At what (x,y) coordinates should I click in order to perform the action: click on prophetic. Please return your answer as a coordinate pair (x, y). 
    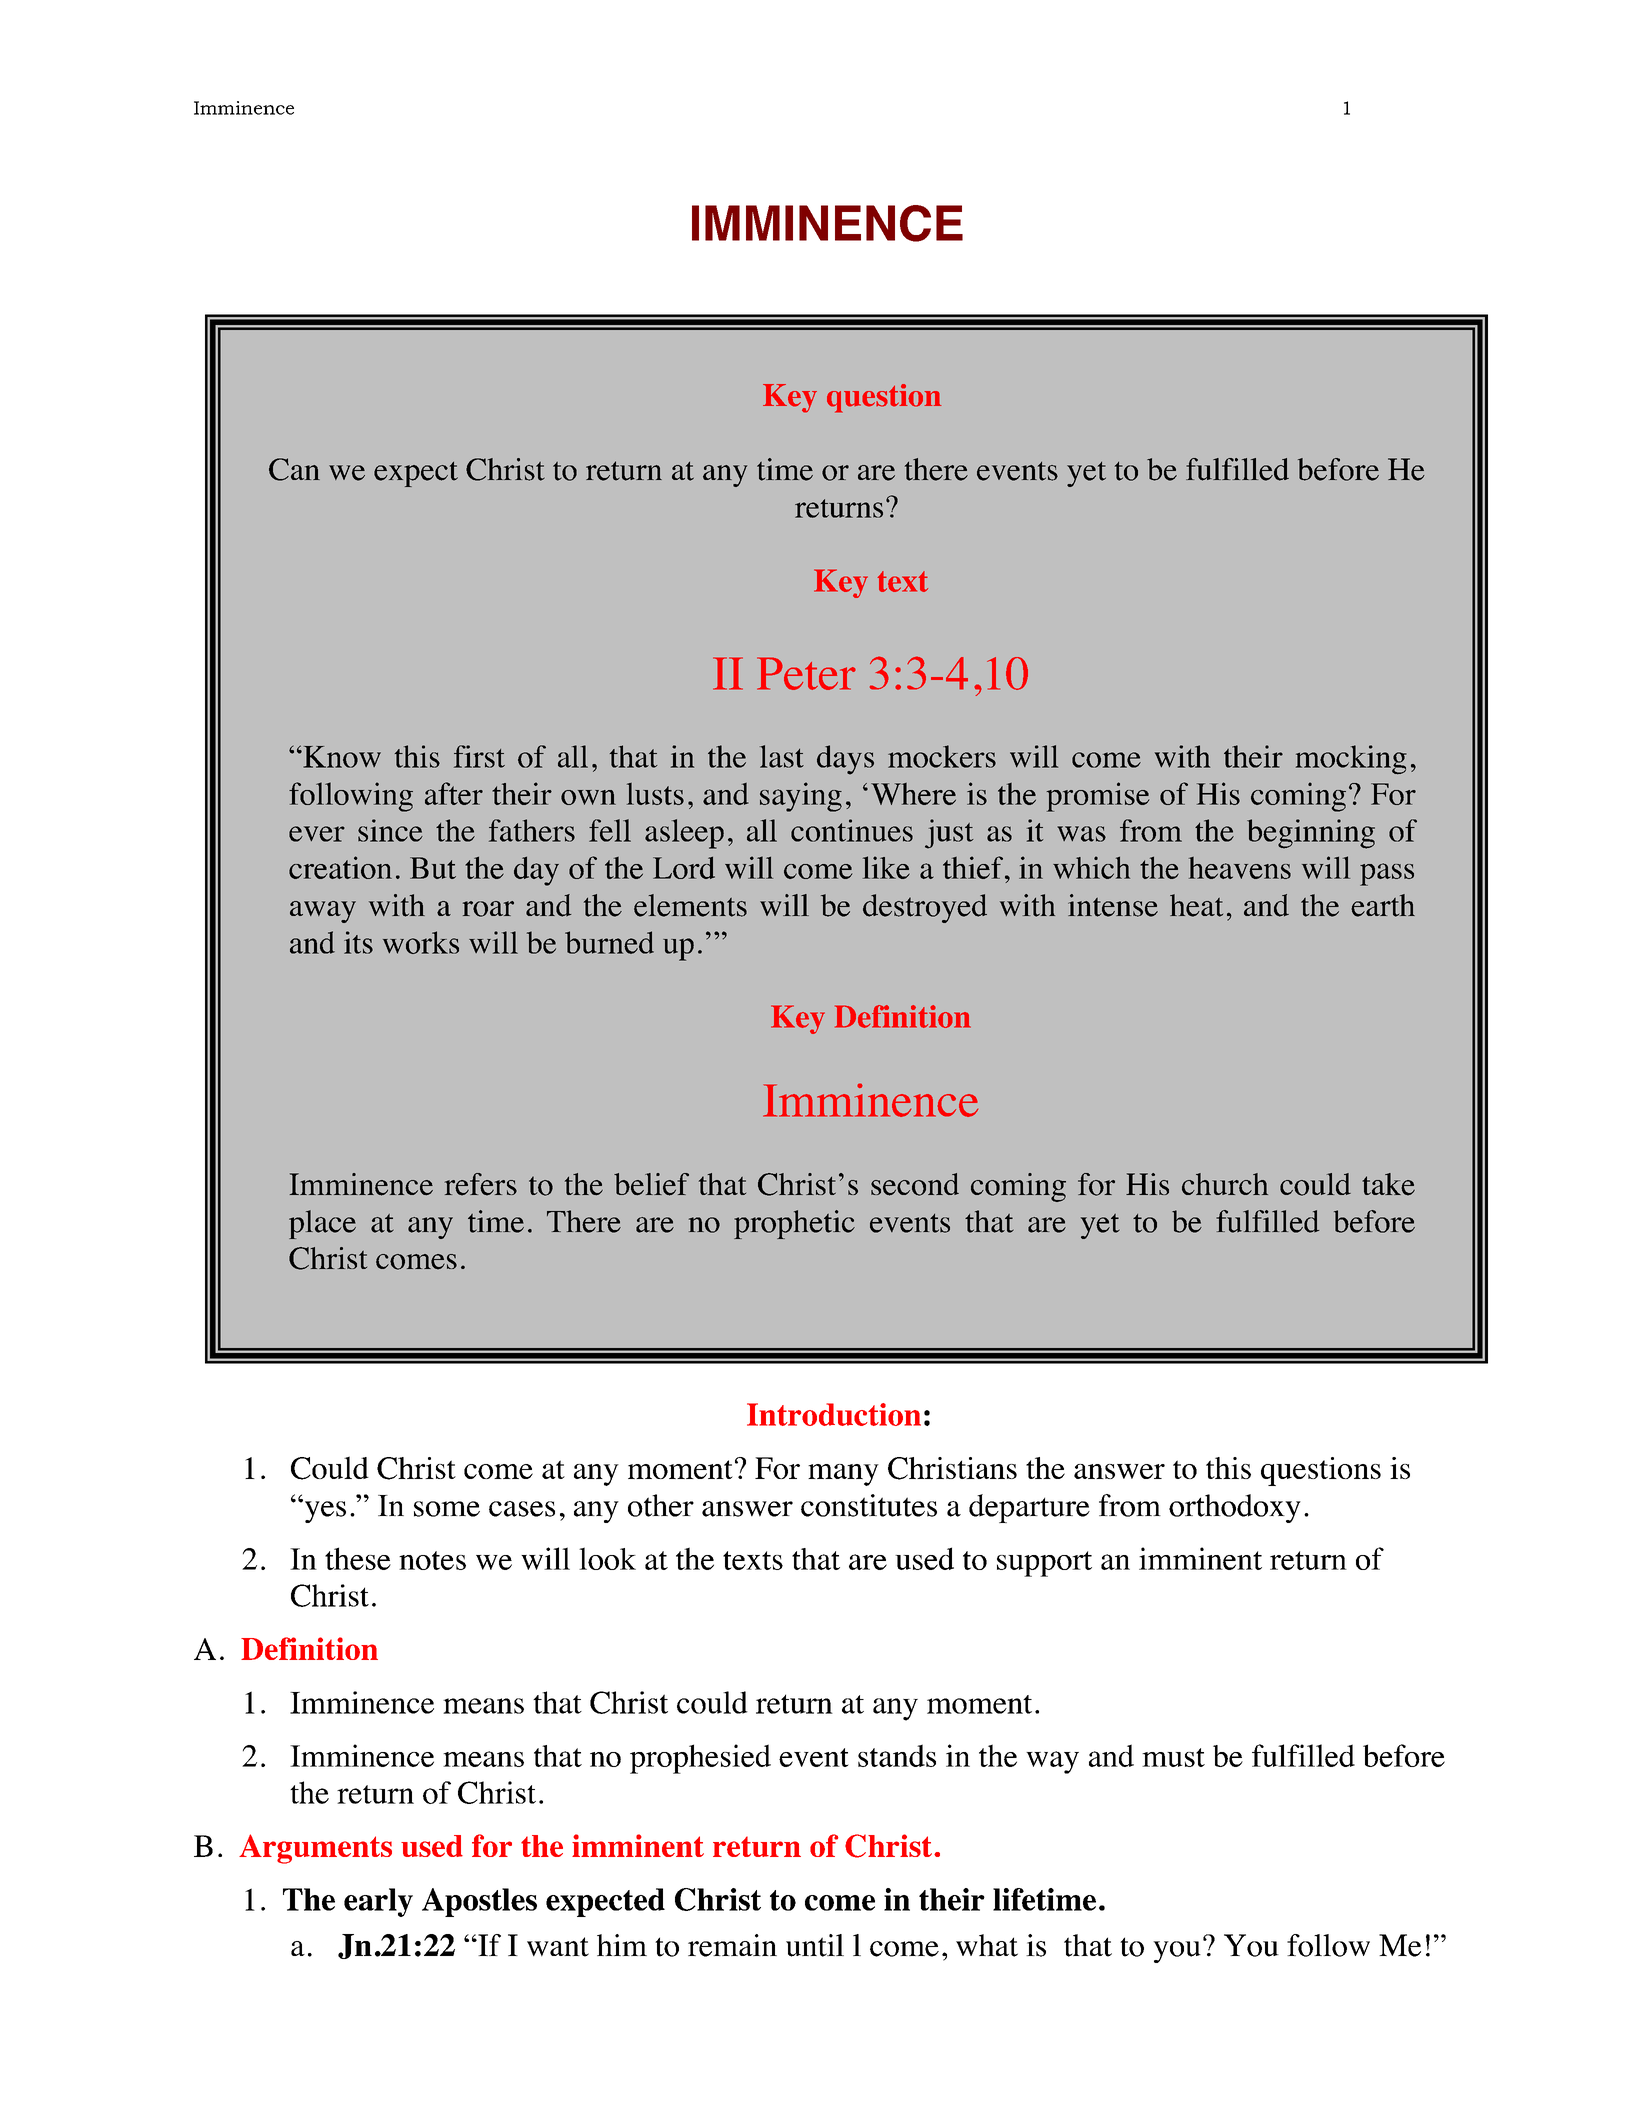
    Looking at the image, I should click on (794, 1224).
